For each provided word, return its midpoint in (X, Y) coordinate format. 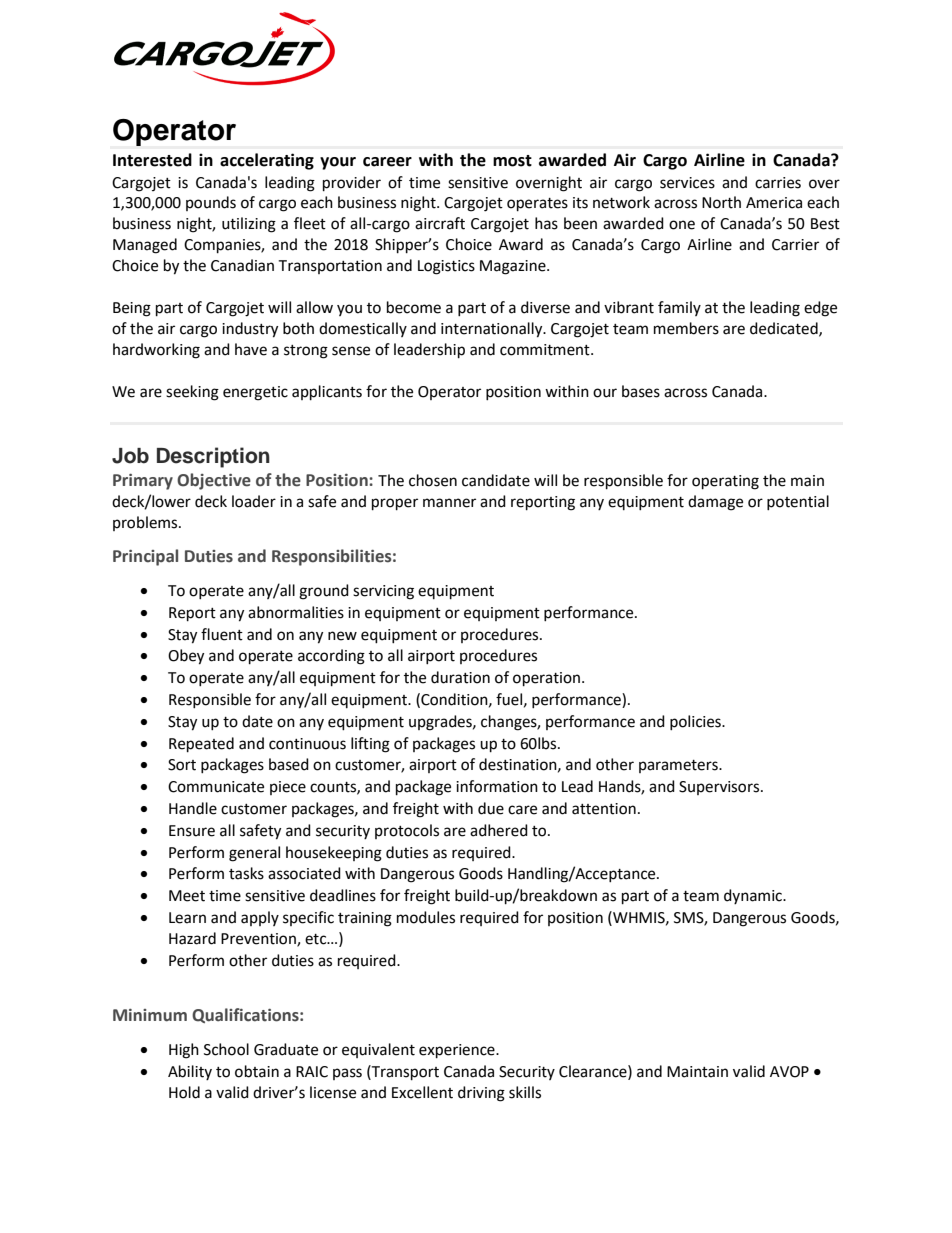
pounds (211, 203)
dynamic (754, 896)
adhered (499, 830)
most (512, 161)
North (721, 202)
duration (460, 677)
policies (696, 722)
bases (641, 391)
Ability (190, 1072)
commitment (546, 350)
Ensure (192, 831)
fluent (222, 634)
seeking (192, 393)
